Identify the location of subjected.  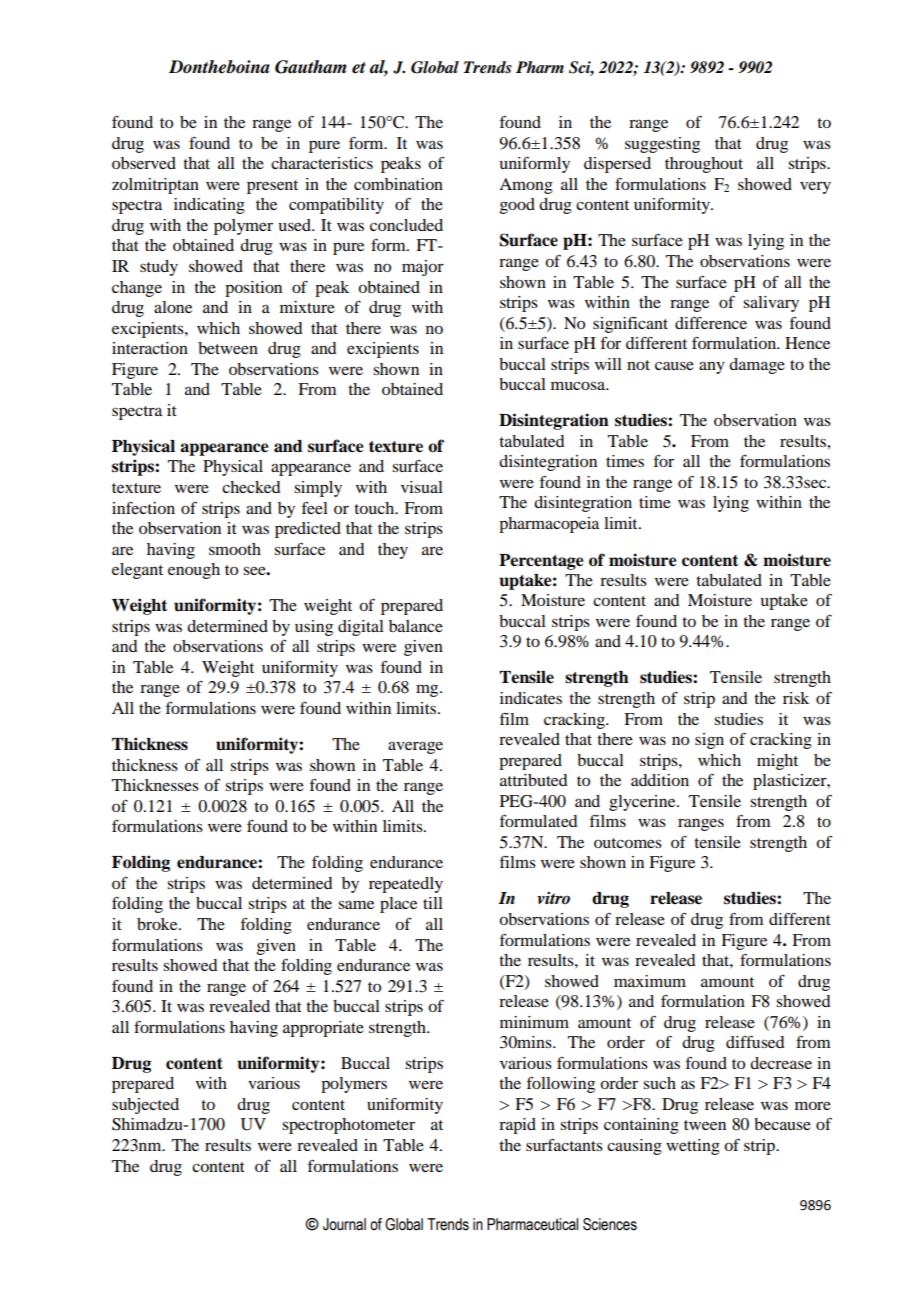
(145, 1106).
